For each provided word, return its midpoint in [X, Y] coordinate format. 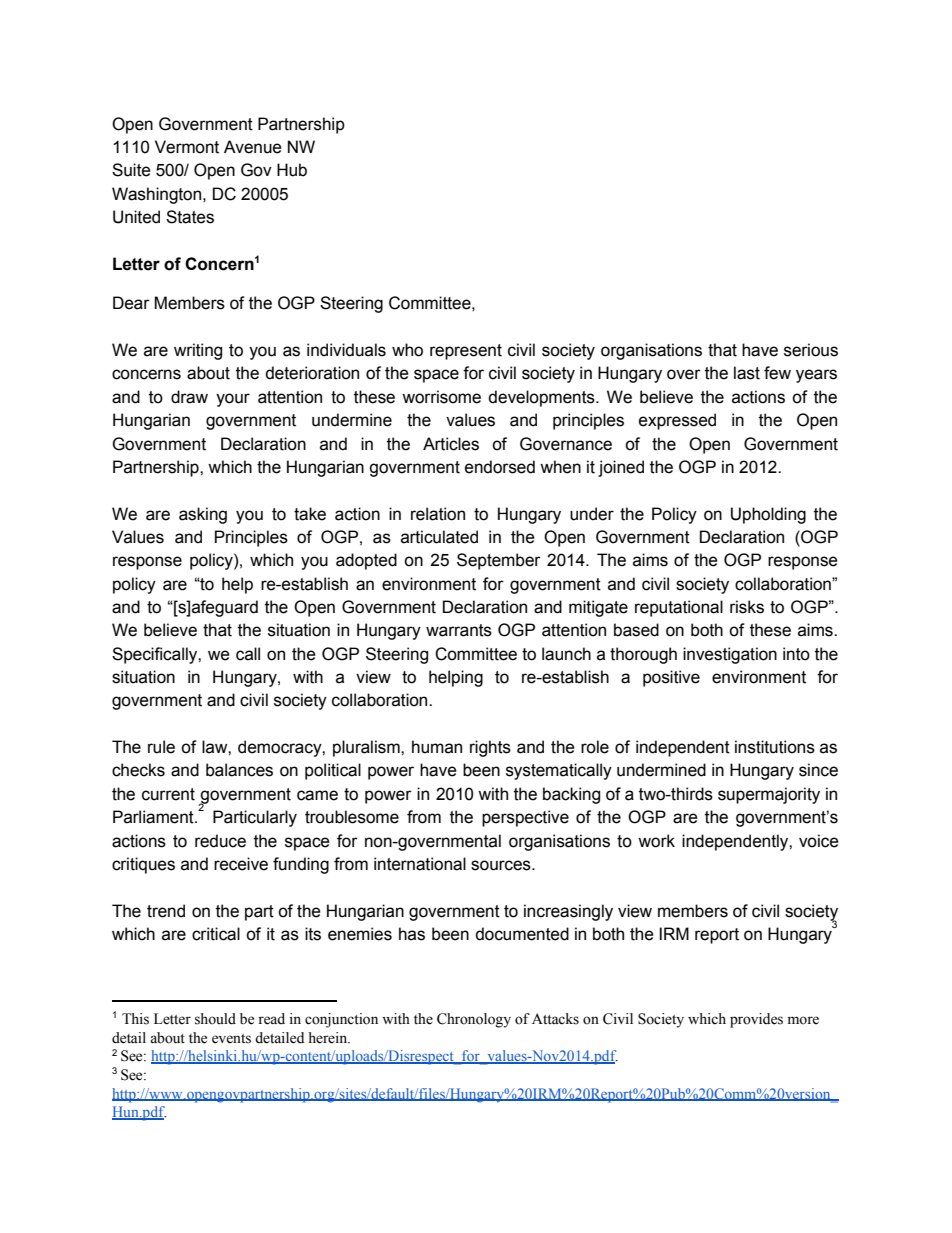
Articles [451, 444]
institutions [775, 747]
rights [490, 748]
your [233, 400]
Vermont [187, 147]
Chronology [474, 1020]
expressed [677, 421]
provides [756, 1020]
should [215, 1019]
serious [811, 350]
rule [161, 747]
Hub [292, 170]
